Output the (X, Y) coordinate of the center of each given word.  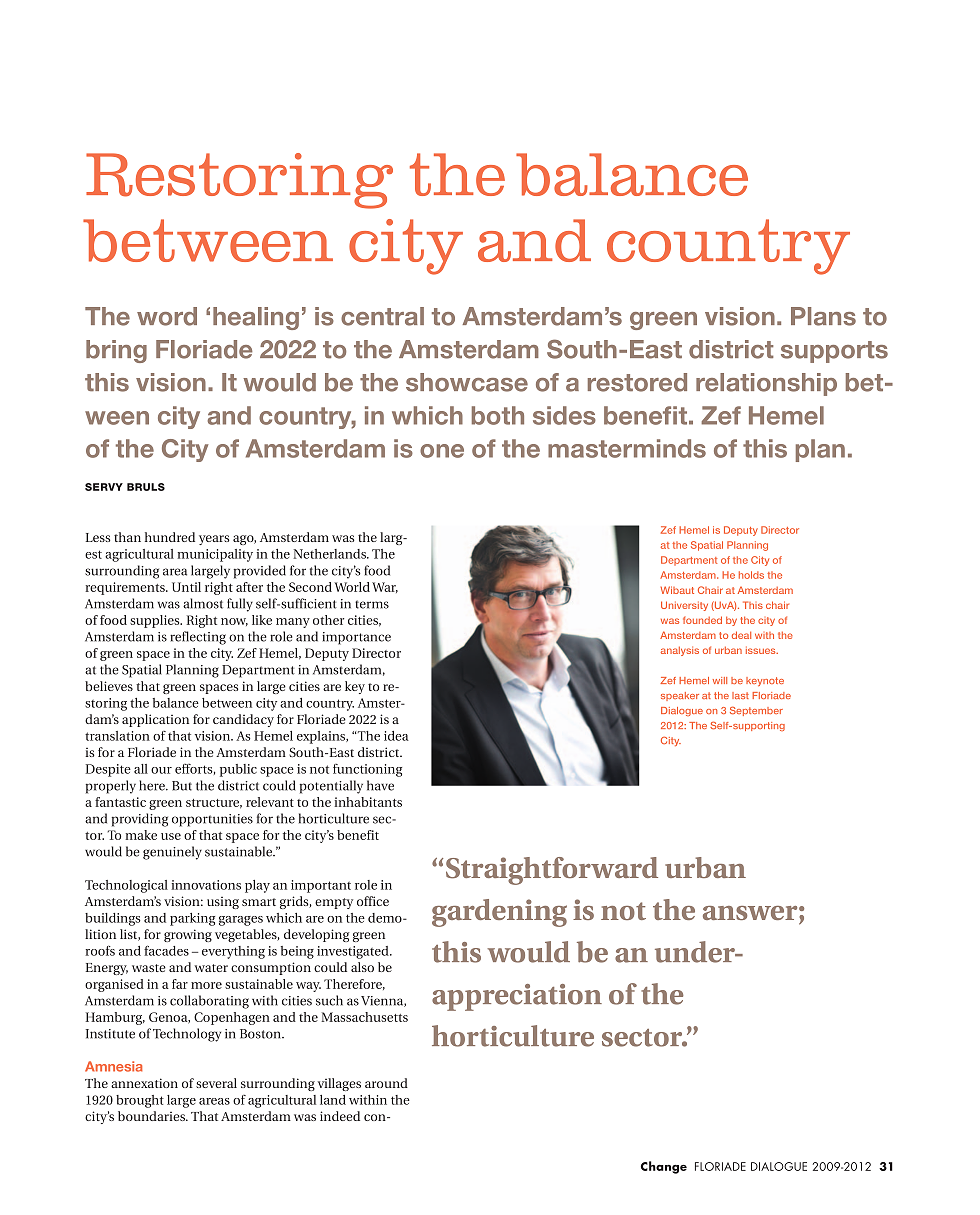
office (373, 901)
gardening (499, 913)
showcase (467, 382)
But (182, 786)
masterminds (627, 448)
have (380, 785)
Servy (104, 487)
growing (188, 935)
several (216, 1083)
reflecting (198, 638)
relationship (766, 384)
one (442, 451)
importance (356, 638)
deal (741, 635)
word (167, 316)
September (756, 711)
